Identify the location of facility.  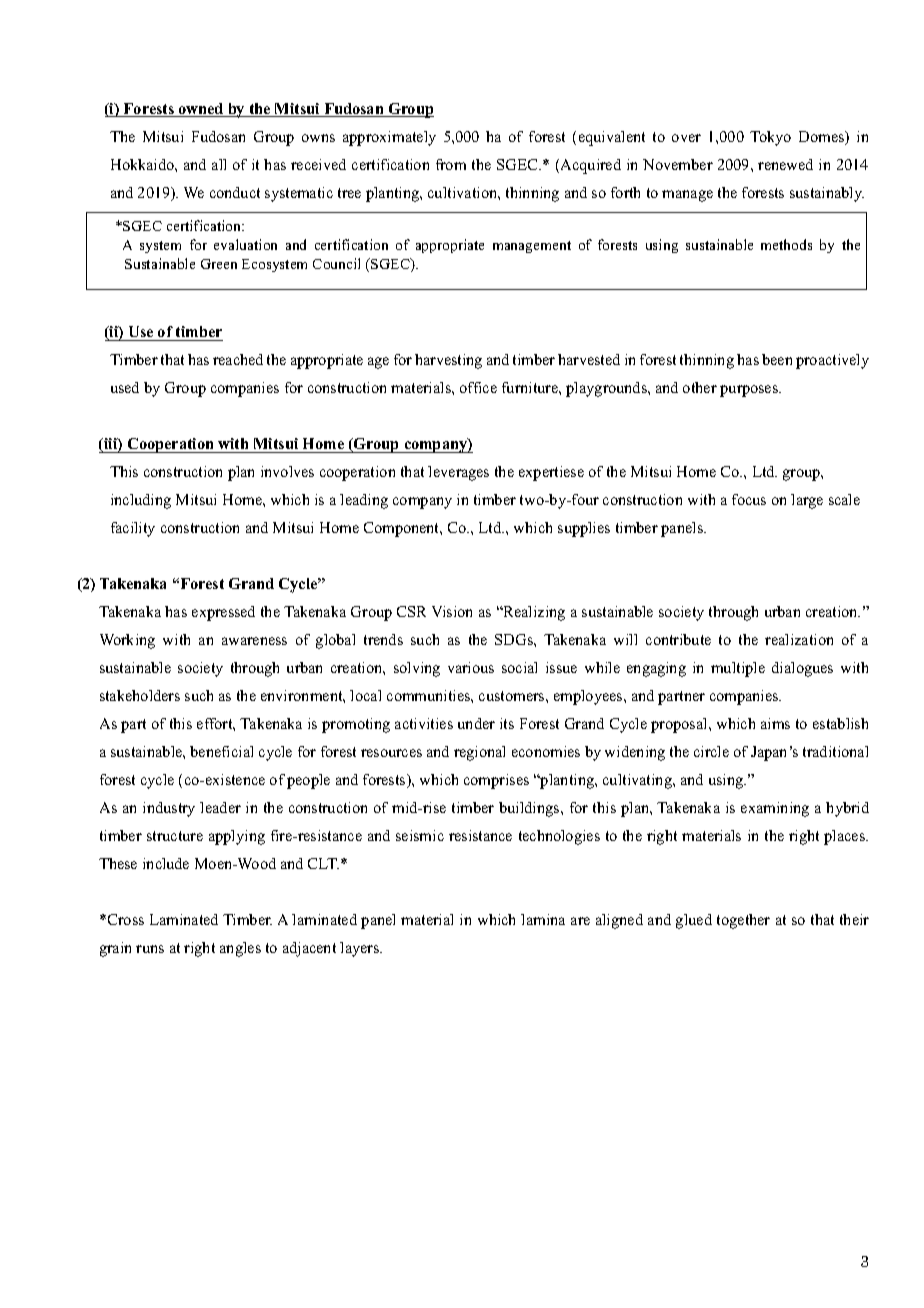
(133, 529).
